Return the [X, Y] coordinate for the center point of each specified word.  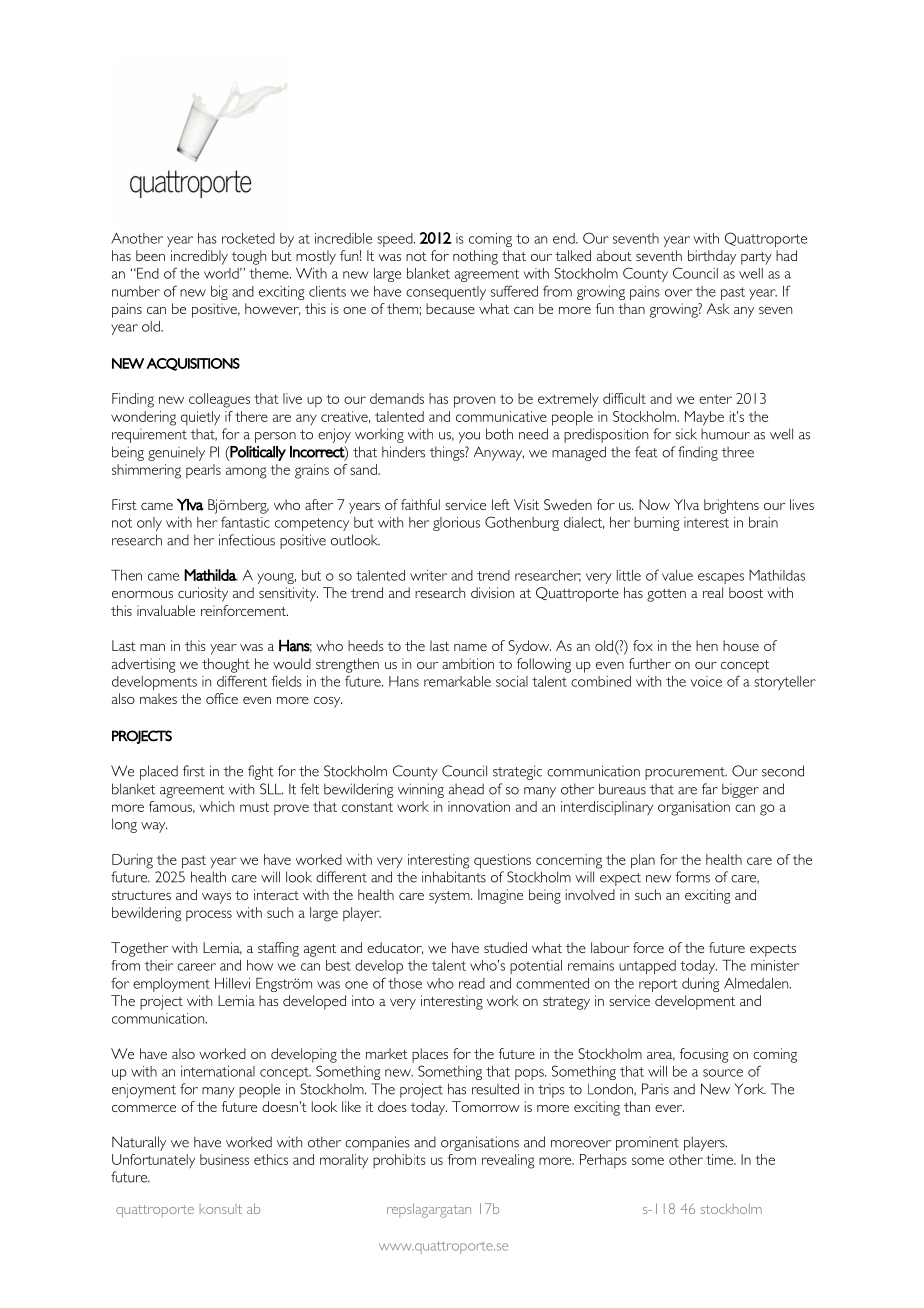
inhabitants [454, 877]
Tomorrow [486, 1106]
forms [692, 877]
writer [428, 575]
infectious [247, 540]
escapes [721, 578]
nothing [475, 257]
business [224, 1159]
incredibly [199, 257]
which [217, 806]
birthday [712, 257]
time [720, 1159]
